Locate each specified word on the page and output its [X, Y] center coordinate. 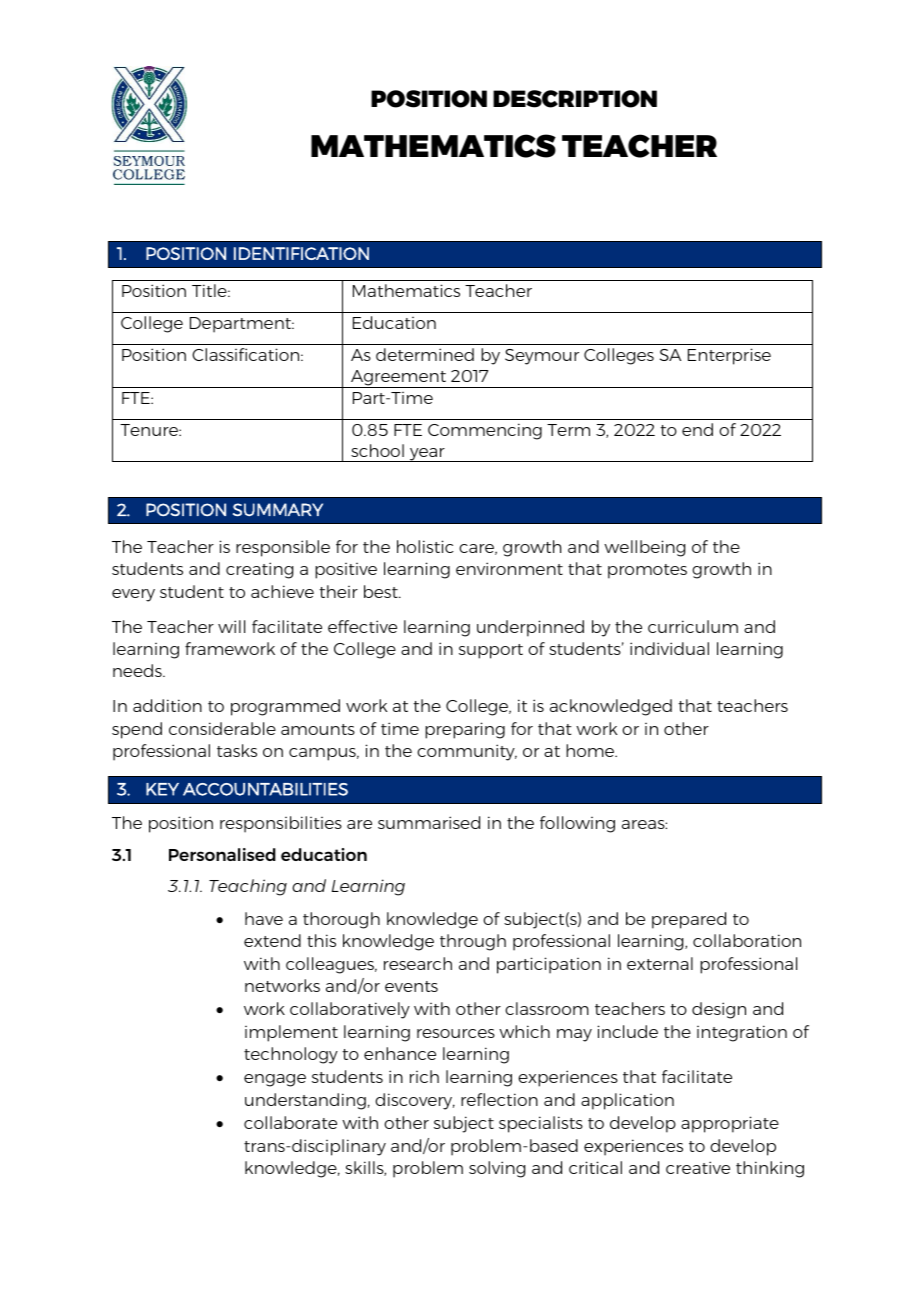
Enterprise [729, 356]
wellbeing [644, 548]
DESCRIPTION [575, 99]
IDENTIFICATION [301, 253]
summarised [429, 822]
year [427, 455]
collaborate [290, 1122]
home [591, 750]
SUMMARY [278, 510]
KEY [162, 789]
